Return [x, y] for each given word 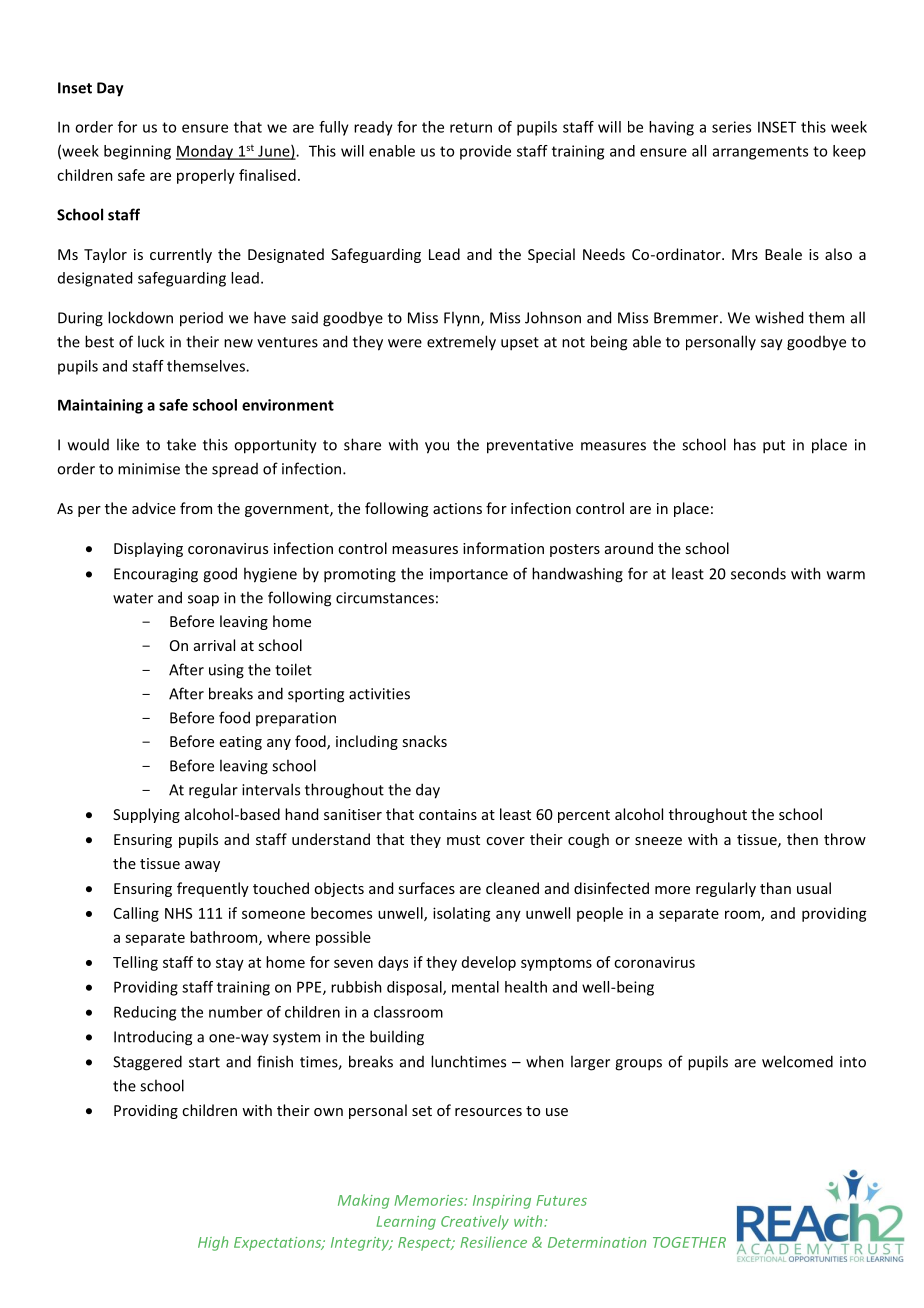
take [181, 444]
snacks [424, 741]
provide [485, 152]
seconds [758, 573]
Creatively [475, 1222]
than [775, 888]
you [437, 448]
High [213, 1243]
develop [489, 963]
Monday [205, 152]
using [226, 671]
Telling [135, 963]
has [745, 444]
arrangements [760, 153]
